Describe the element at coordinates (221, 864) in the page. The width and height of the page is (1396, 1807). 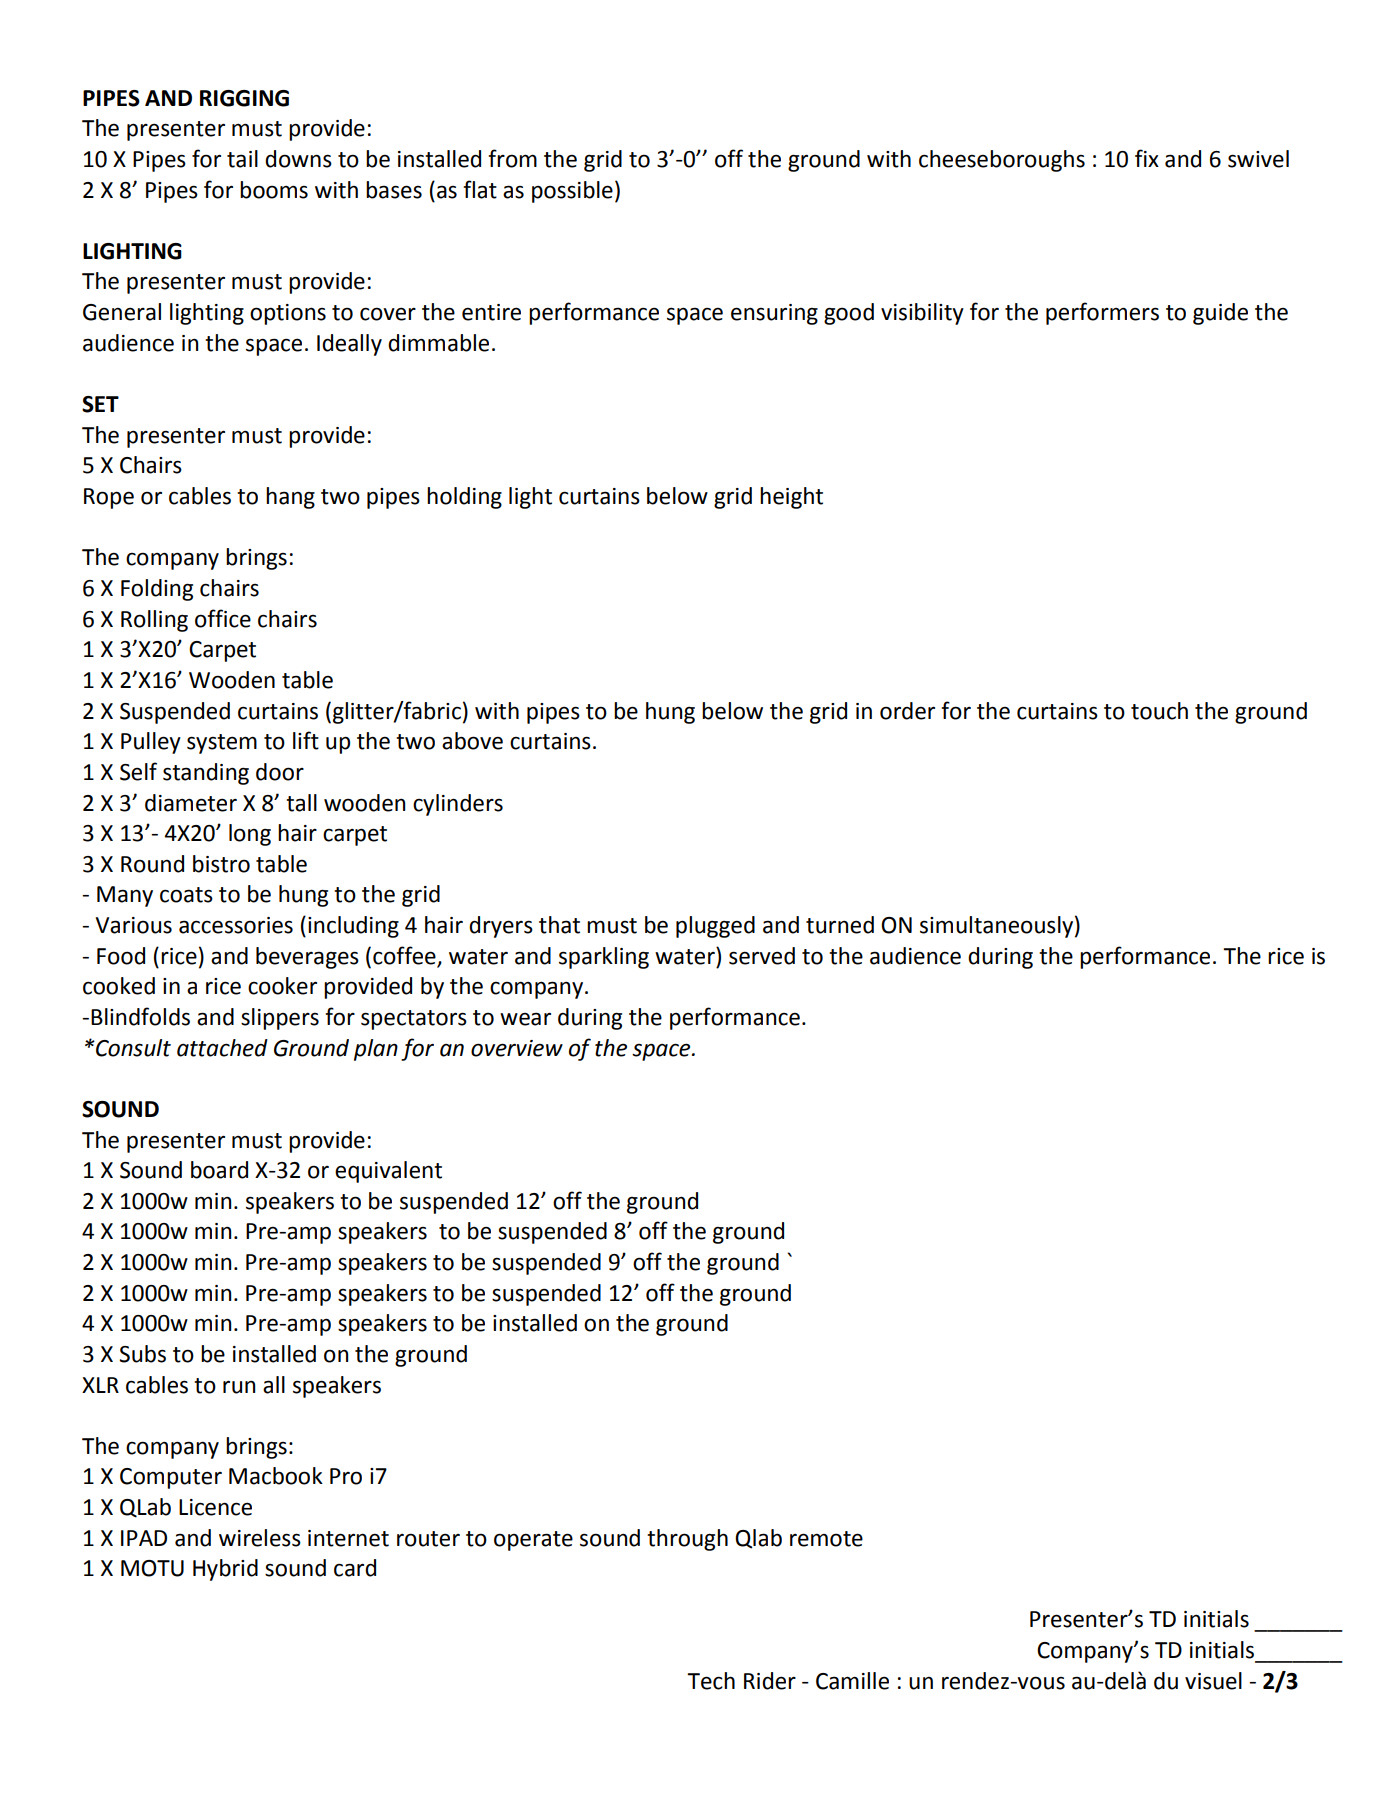
I see `bistro` at that location.
